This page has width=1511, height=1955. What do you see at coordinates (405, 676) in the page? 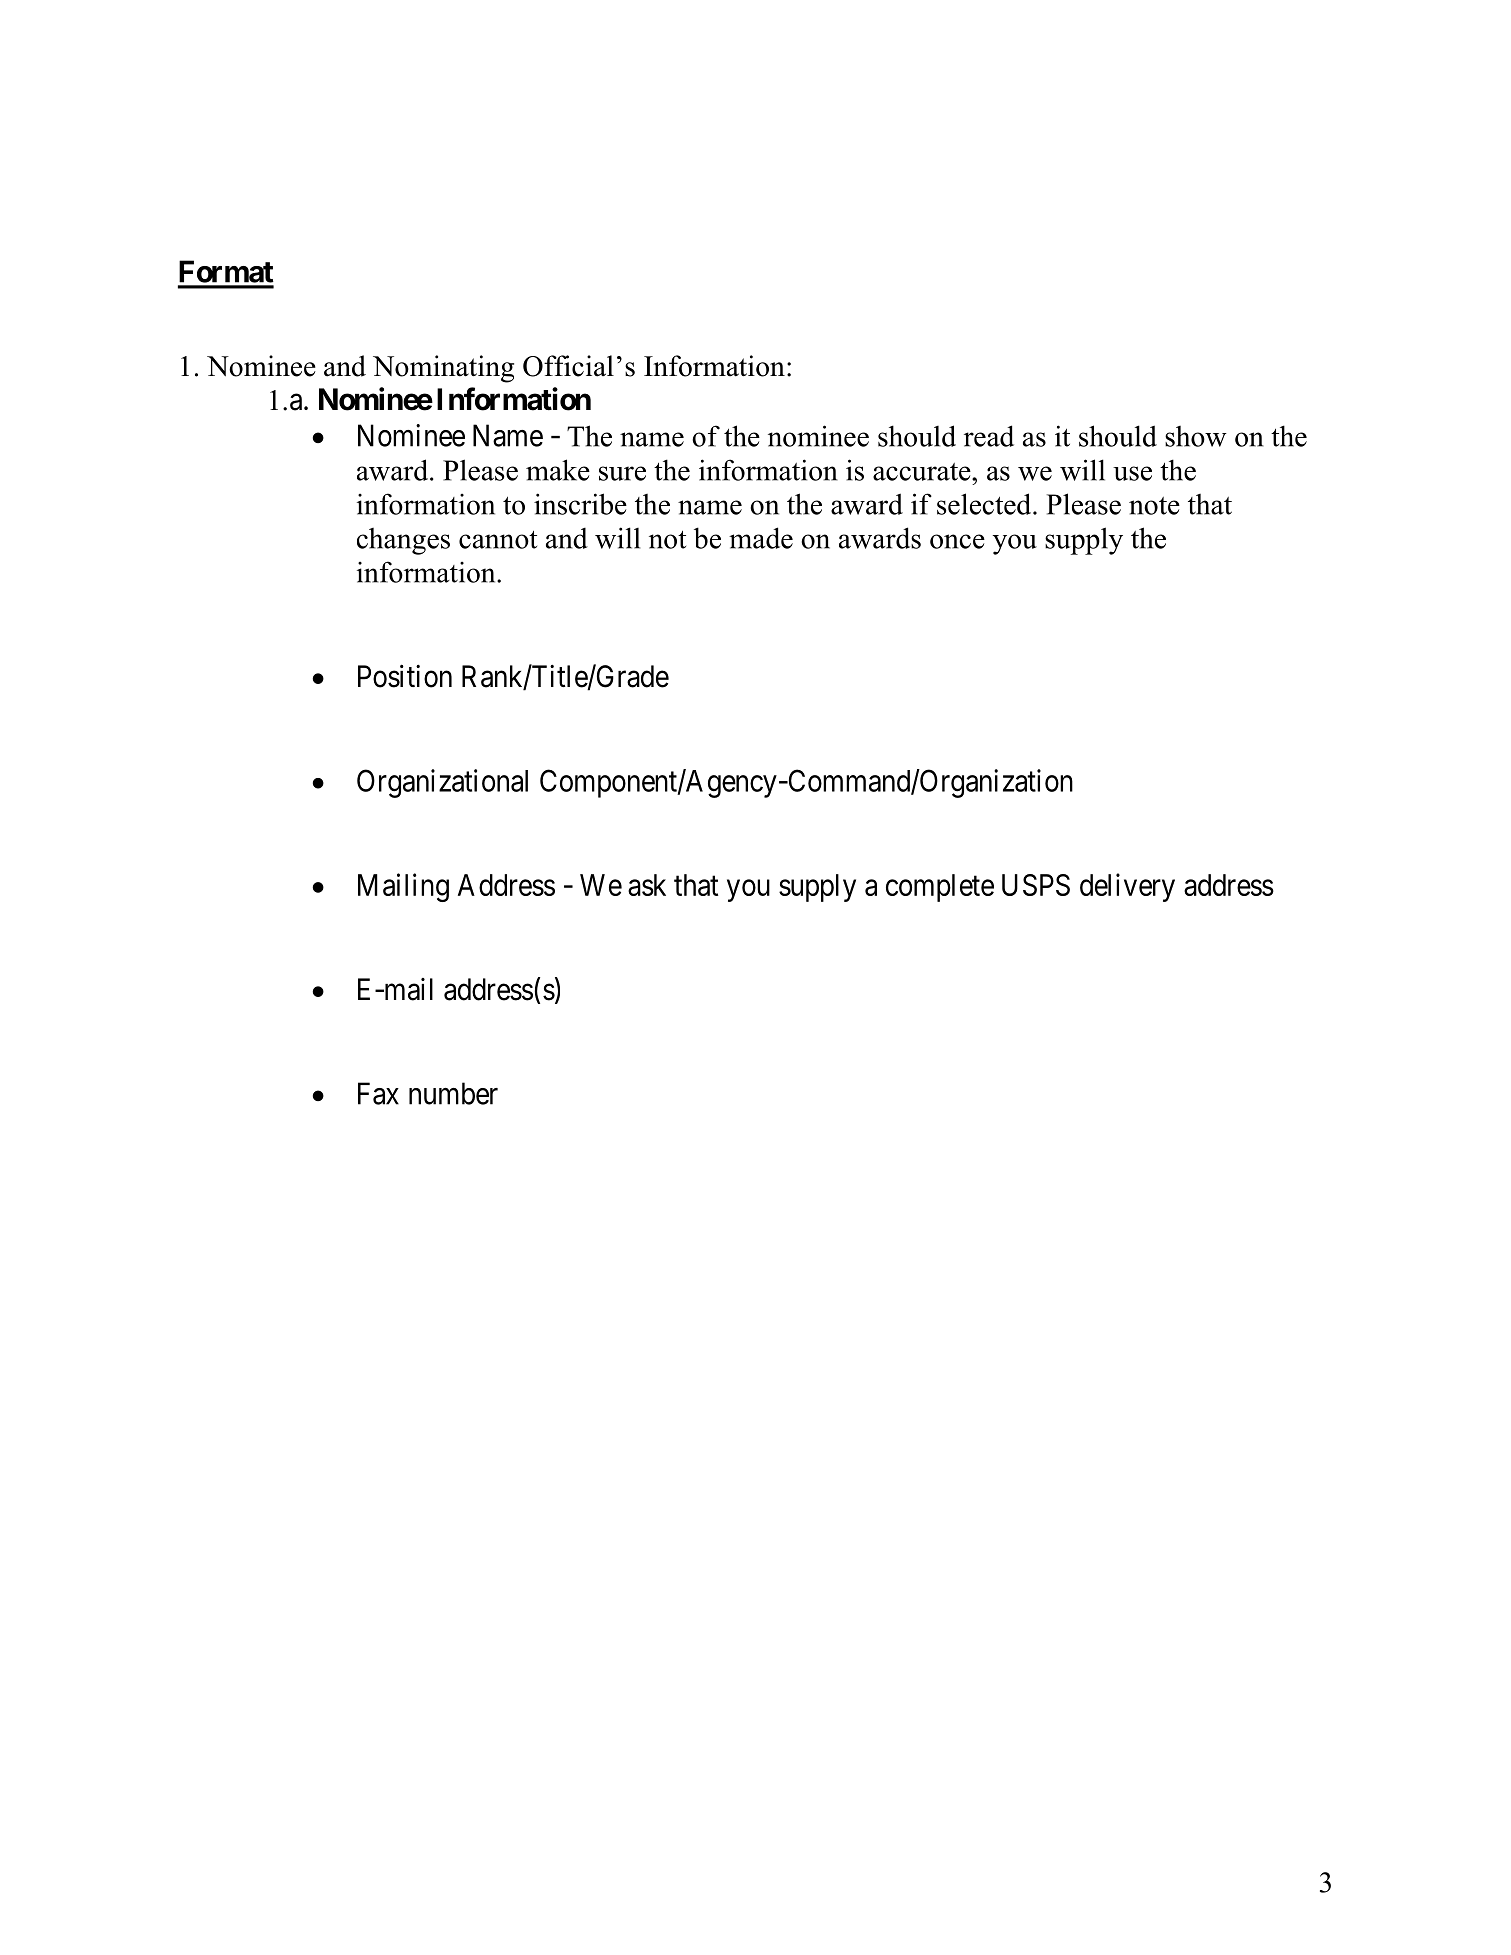
I see `Position` at bounding box center [405, 676].
